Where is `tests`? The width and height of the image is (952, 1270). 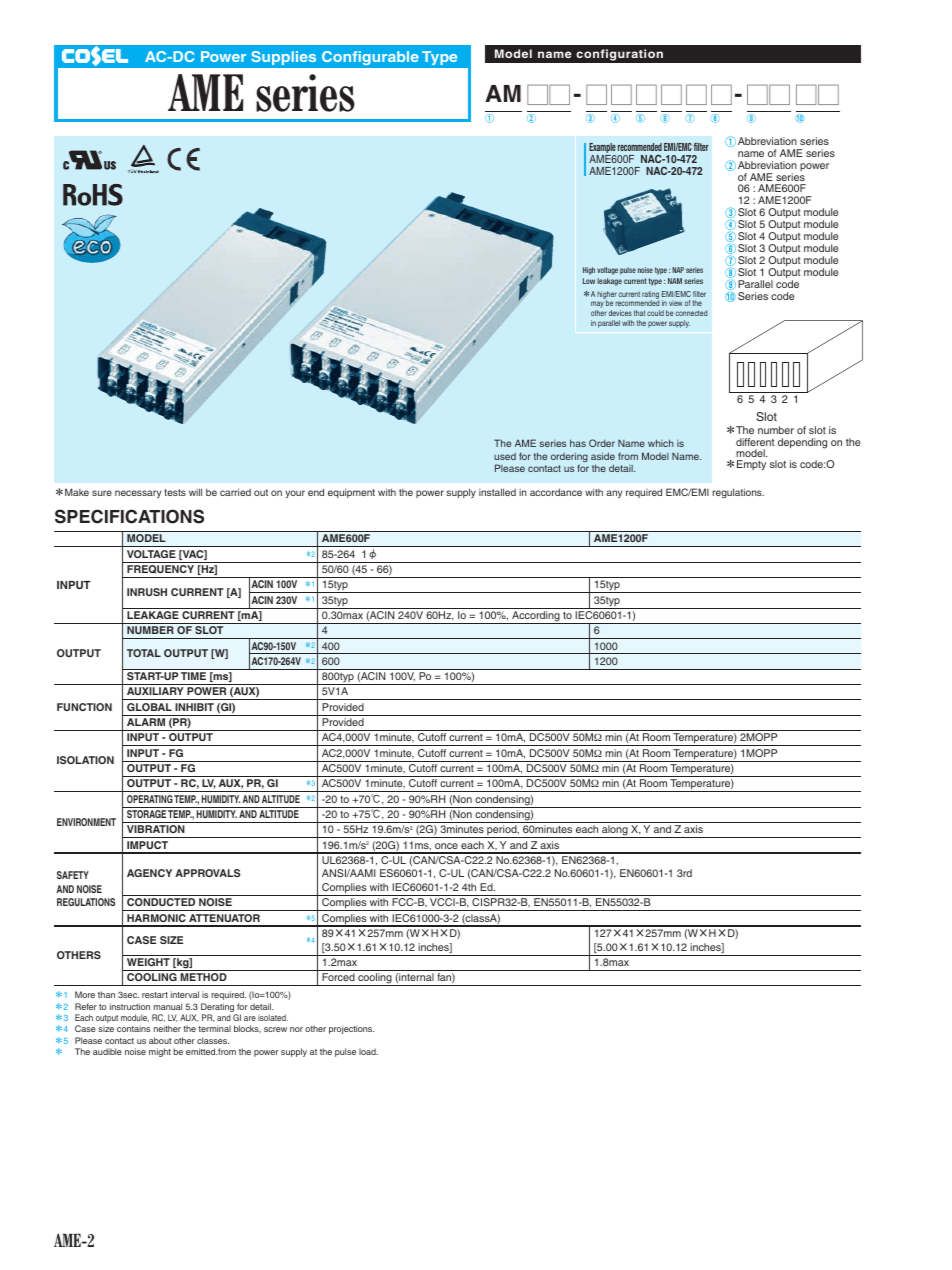 tests is located at coordinates (175, 492).
